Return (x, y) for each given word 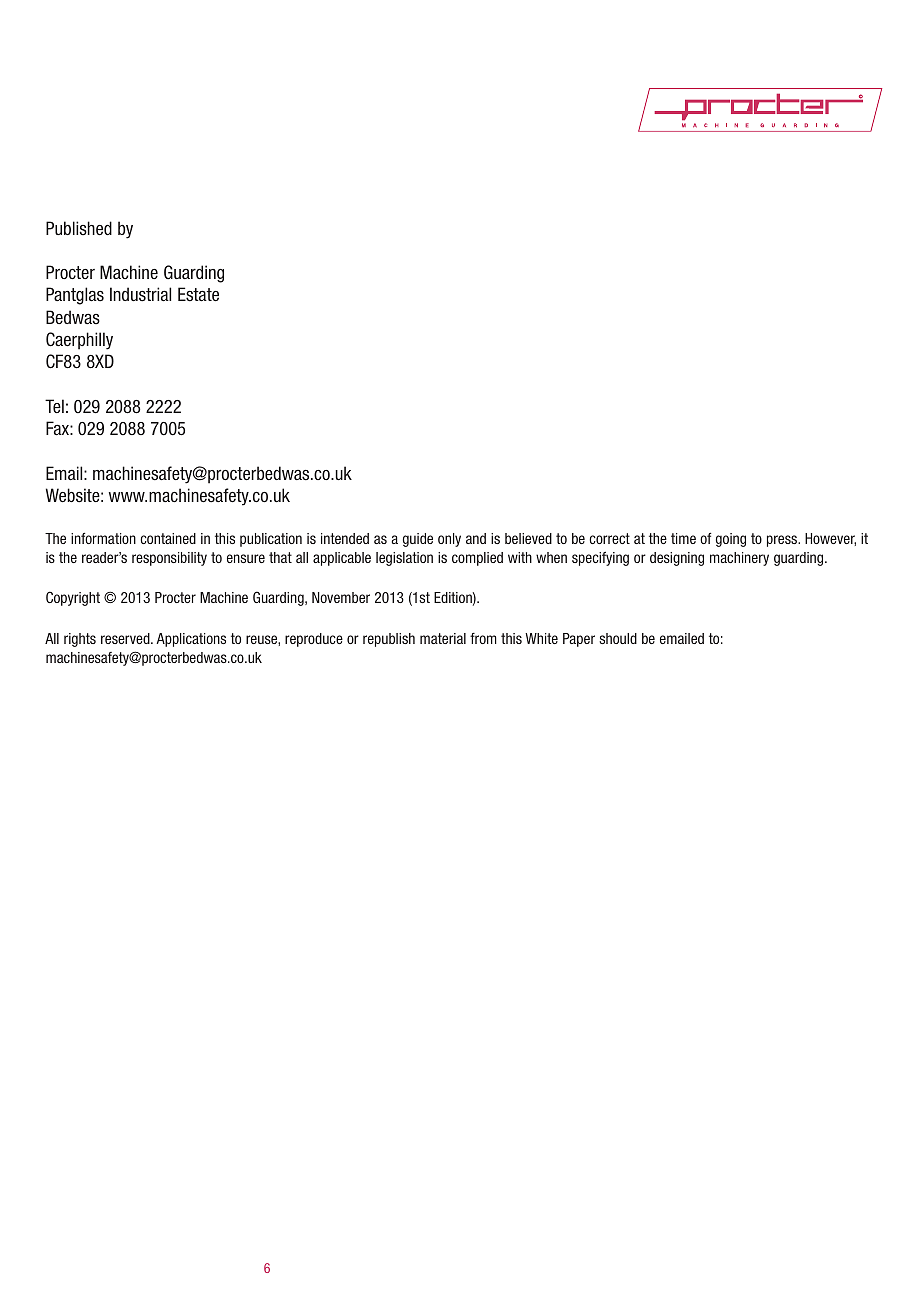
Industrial (140, 294)
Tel (54, 406)
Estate (198, 294)
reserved (126, 638)
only (449, 540)
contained (168, 538)
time (683, 538)
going (731, 540)
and (476, 538)
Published (79, 228)
